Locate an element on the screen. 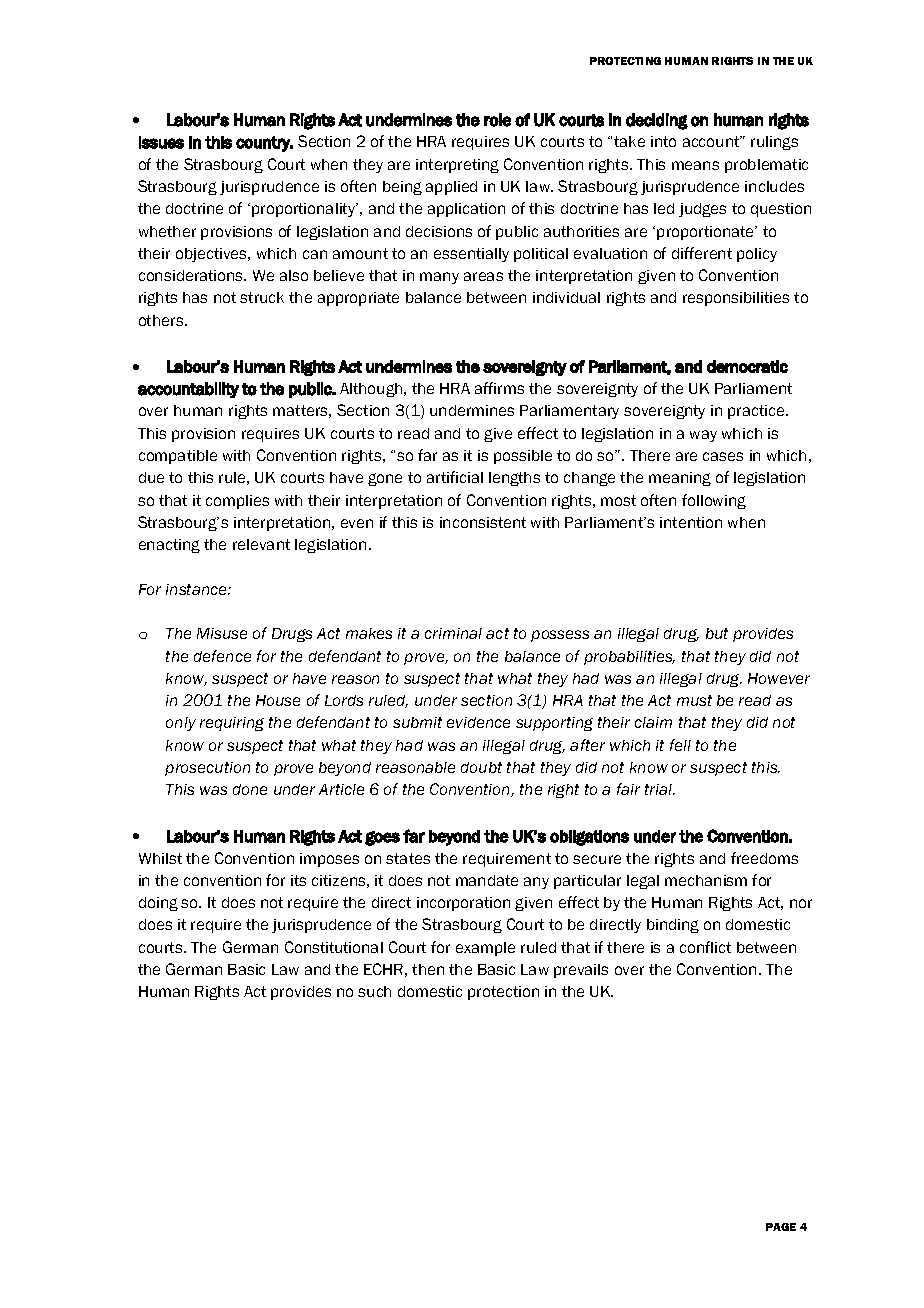  role is located at coordinates (497, 120).
